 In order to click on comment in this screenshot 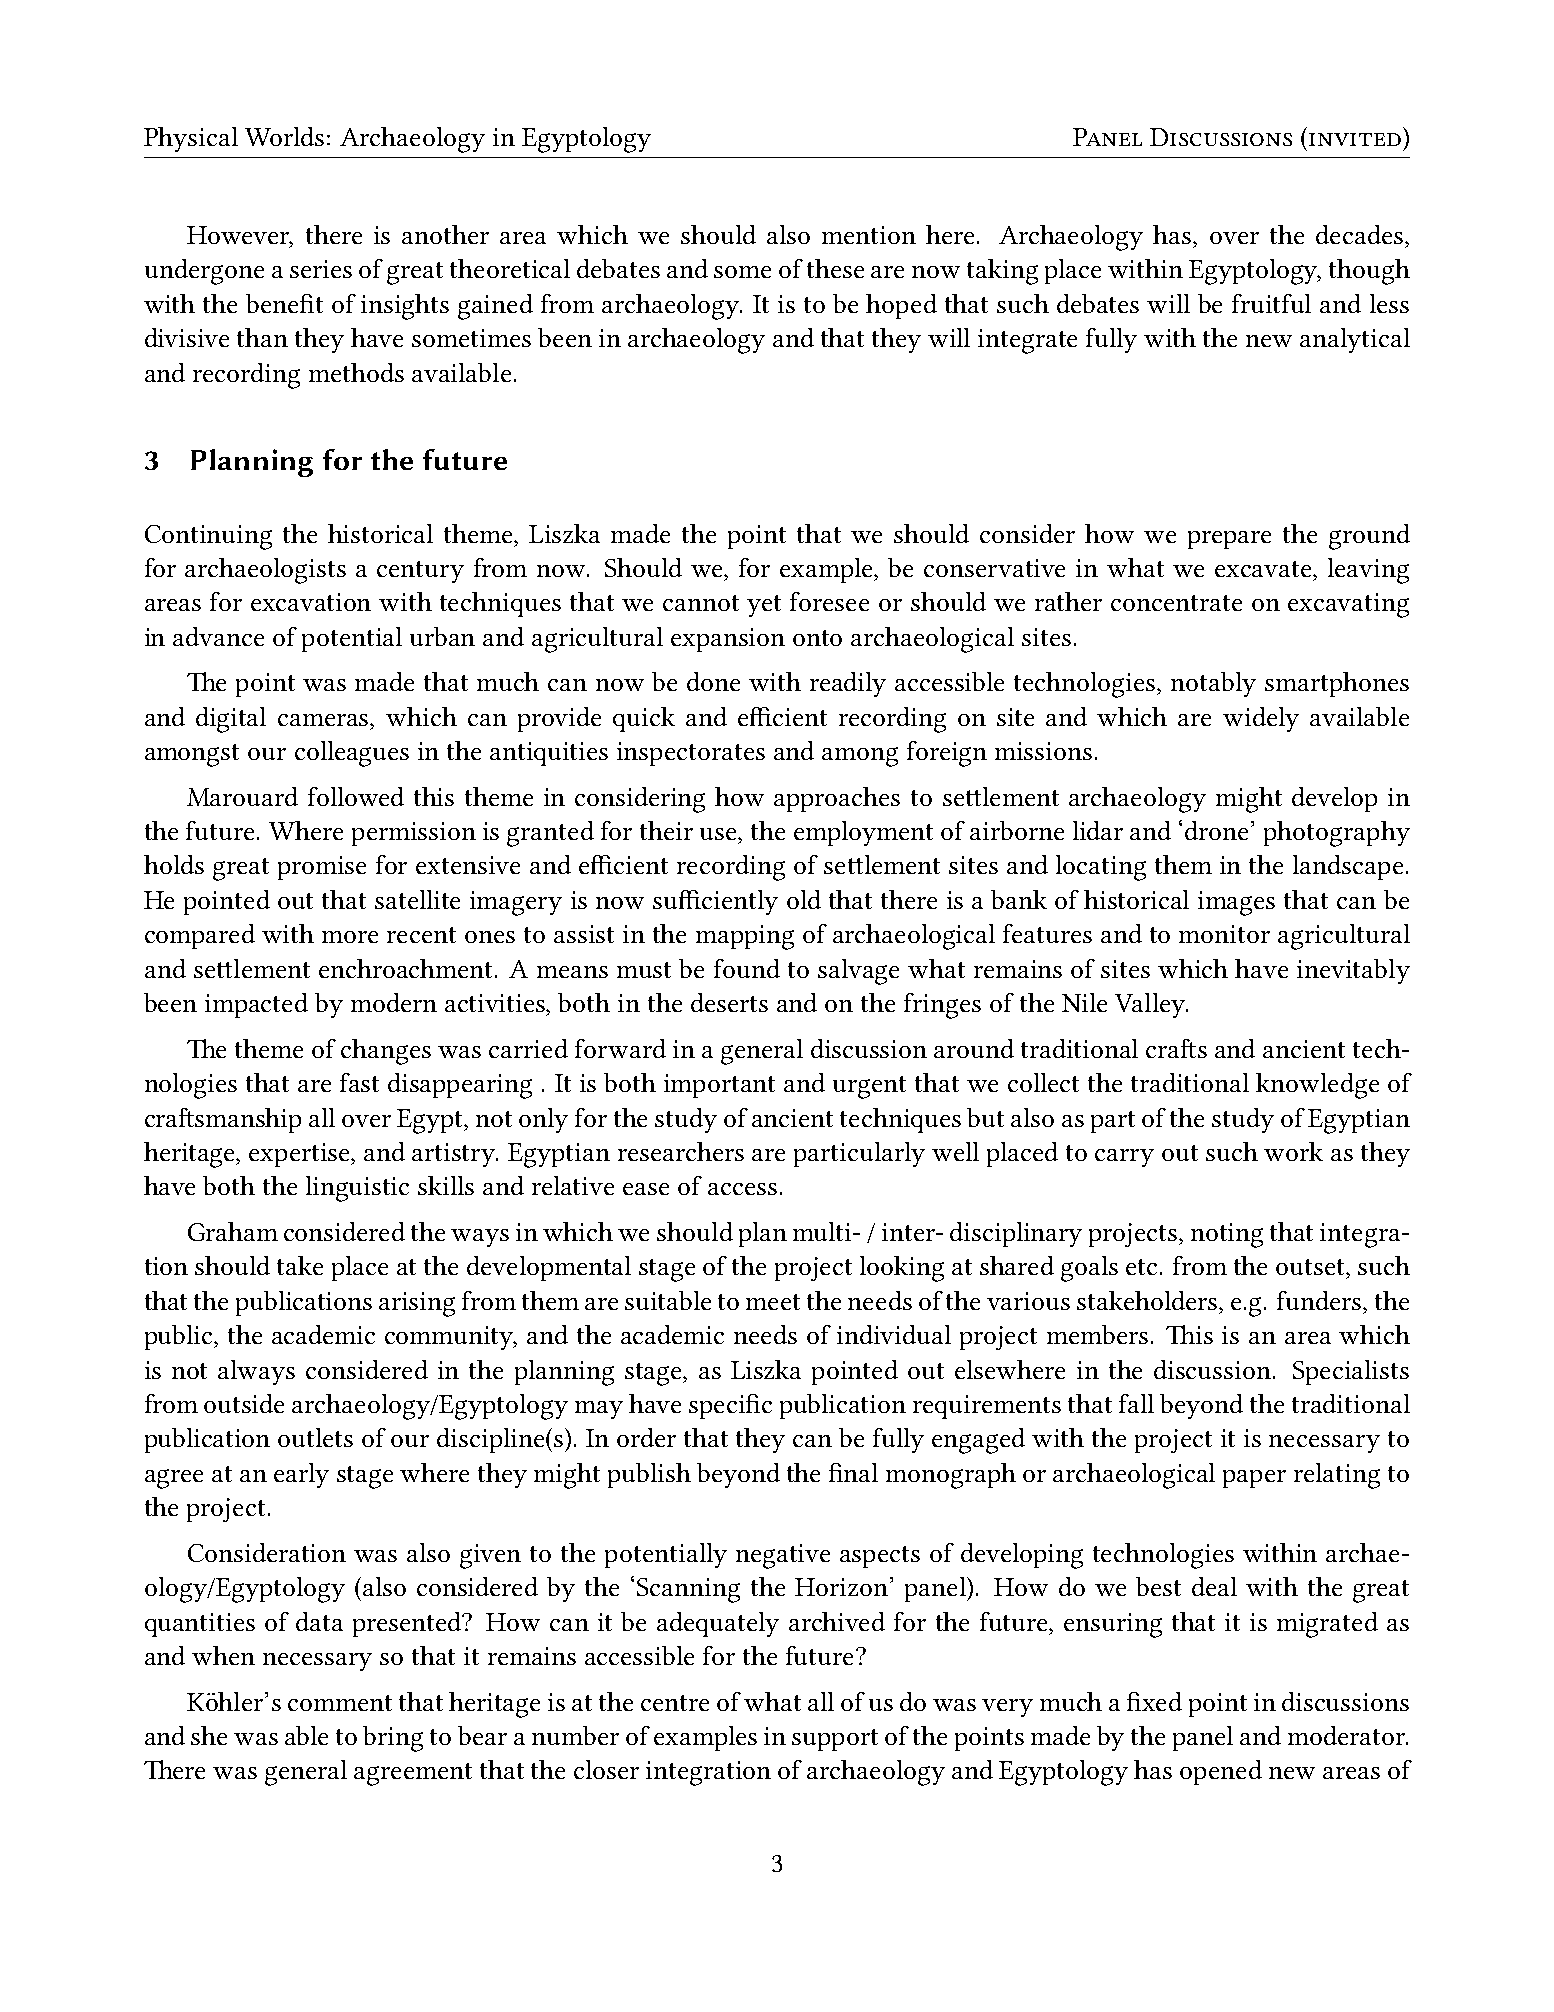, I will do `click(340, 1703)`.
